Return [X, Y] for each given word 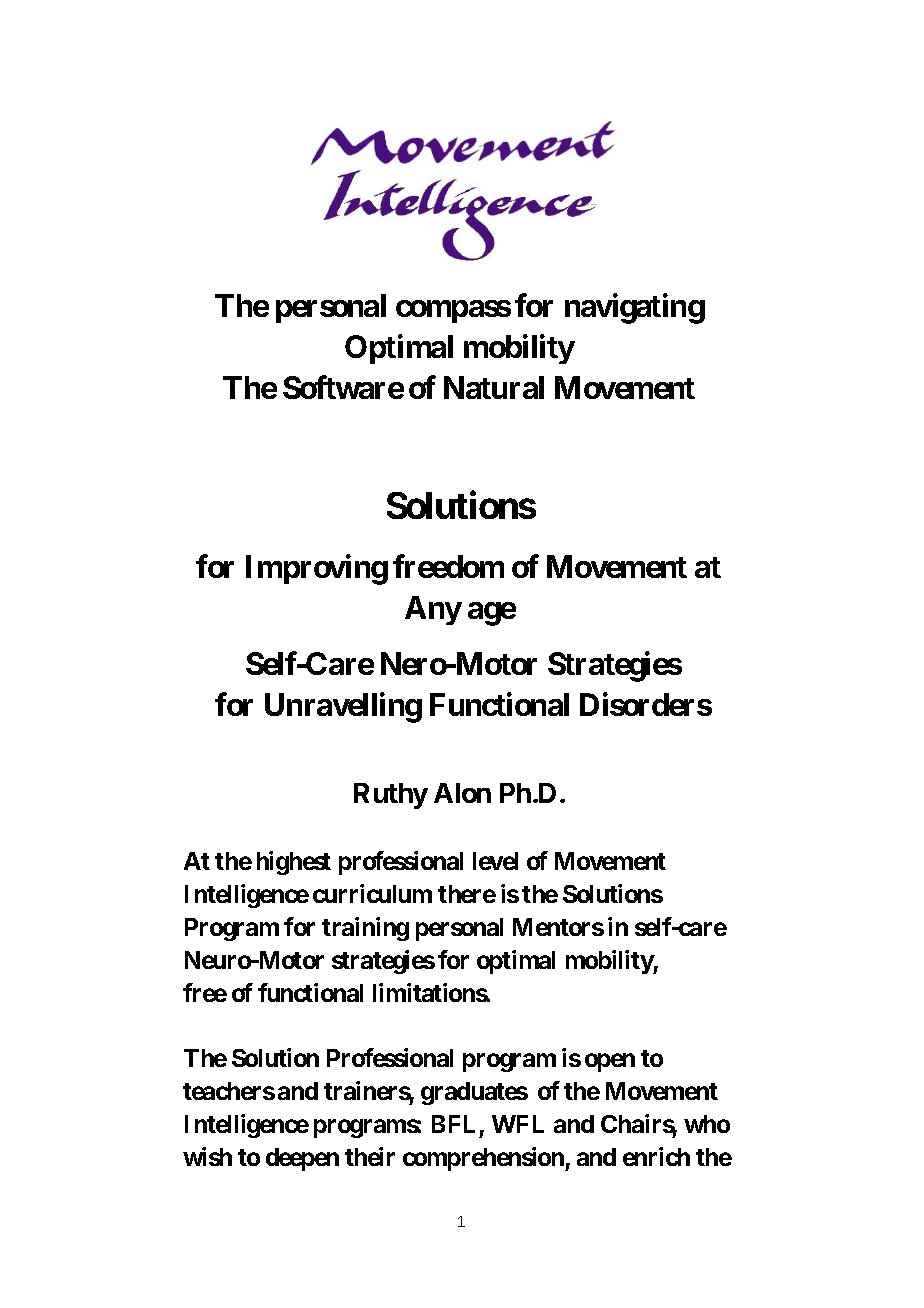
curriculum [372, 893]
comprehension [484, 1159]
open [610, 1062]
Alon [462, 793]
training [365, 929]
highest [294, 863]
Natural [494, 387]
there [467, 894]
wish [207, 1156]
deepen [302, 1159]
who [707, 1124]
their [370, 1156]
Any [433, 610]
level [495, 861]
